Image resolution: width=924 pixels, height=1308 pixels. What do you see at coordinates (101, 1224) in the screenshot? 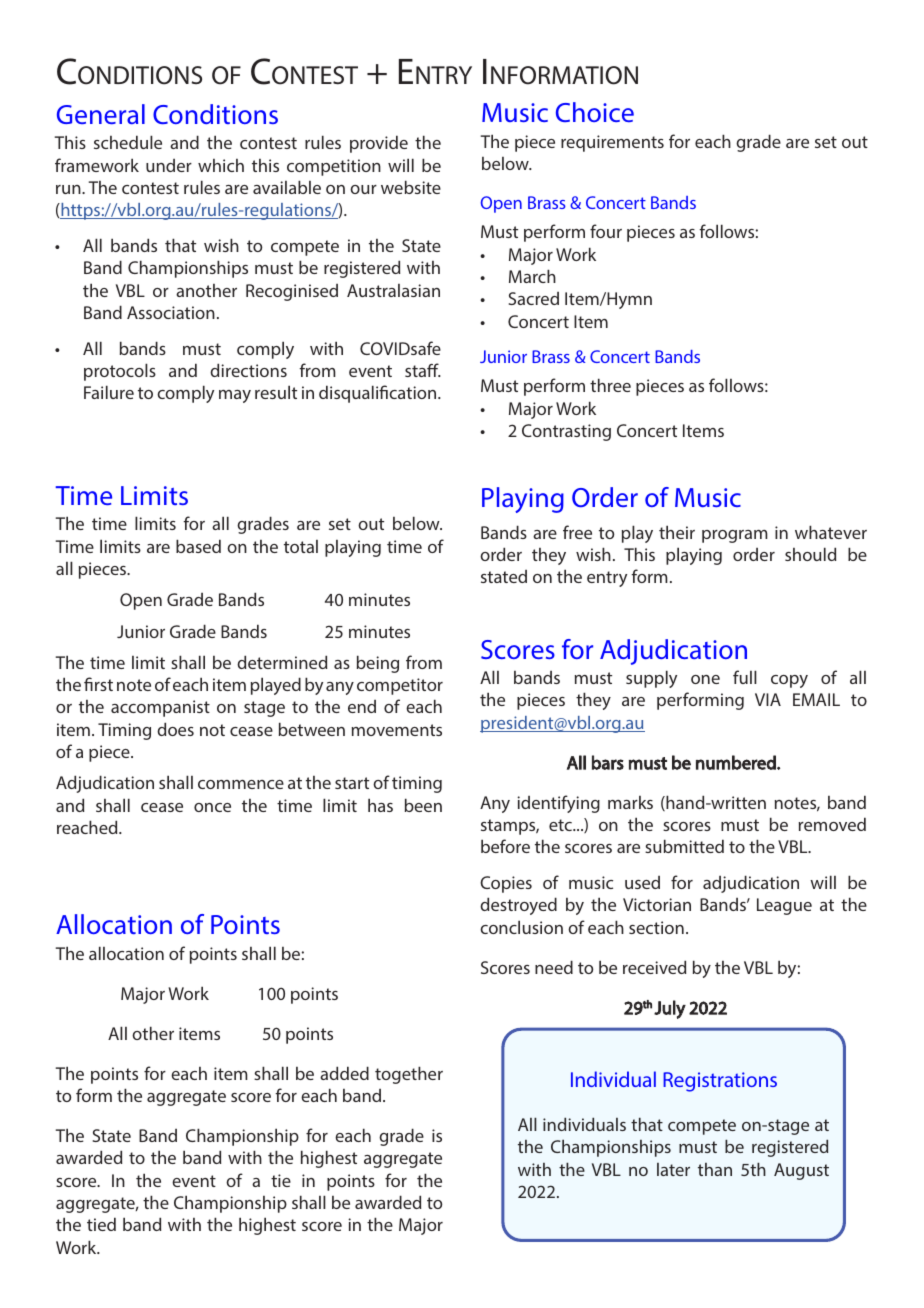
I see `tied` at bounding box center [101, 1224].
